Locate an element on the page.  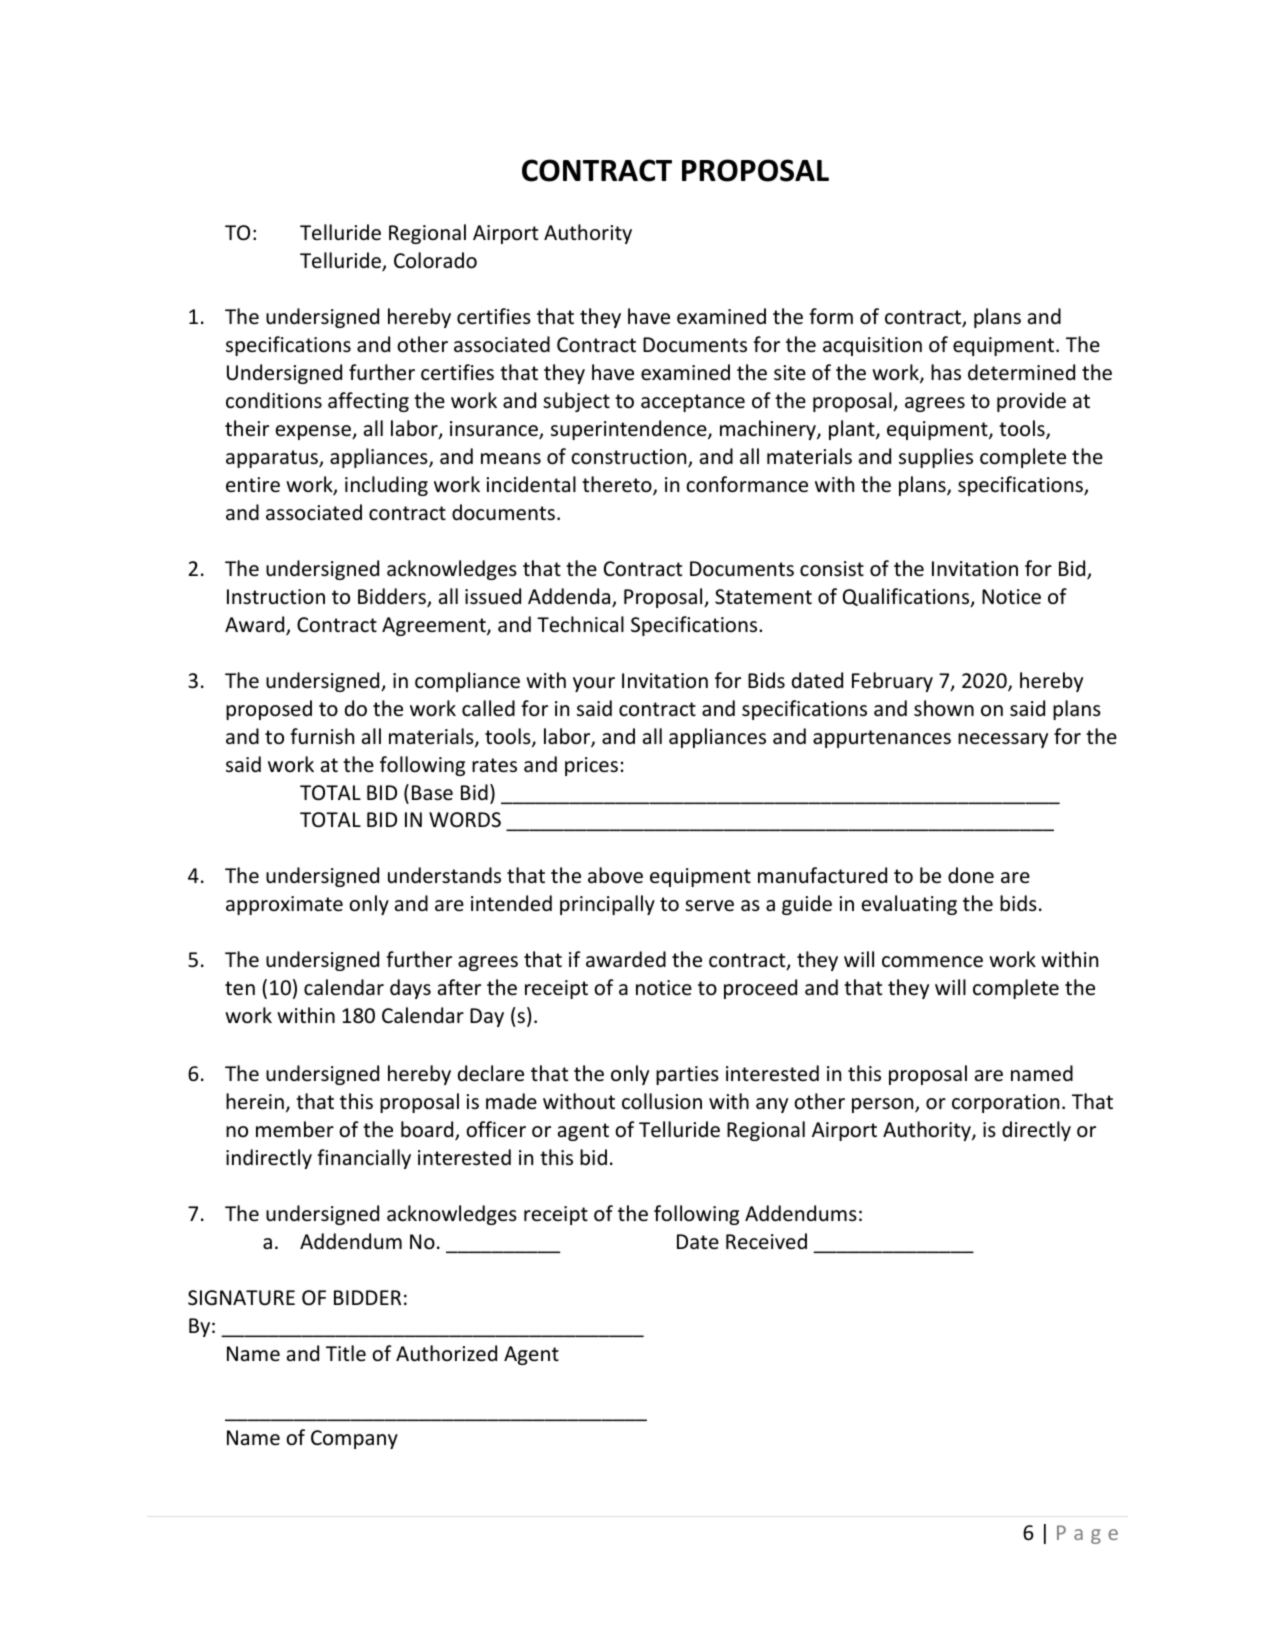
days is located at coordinates (410, 989).
